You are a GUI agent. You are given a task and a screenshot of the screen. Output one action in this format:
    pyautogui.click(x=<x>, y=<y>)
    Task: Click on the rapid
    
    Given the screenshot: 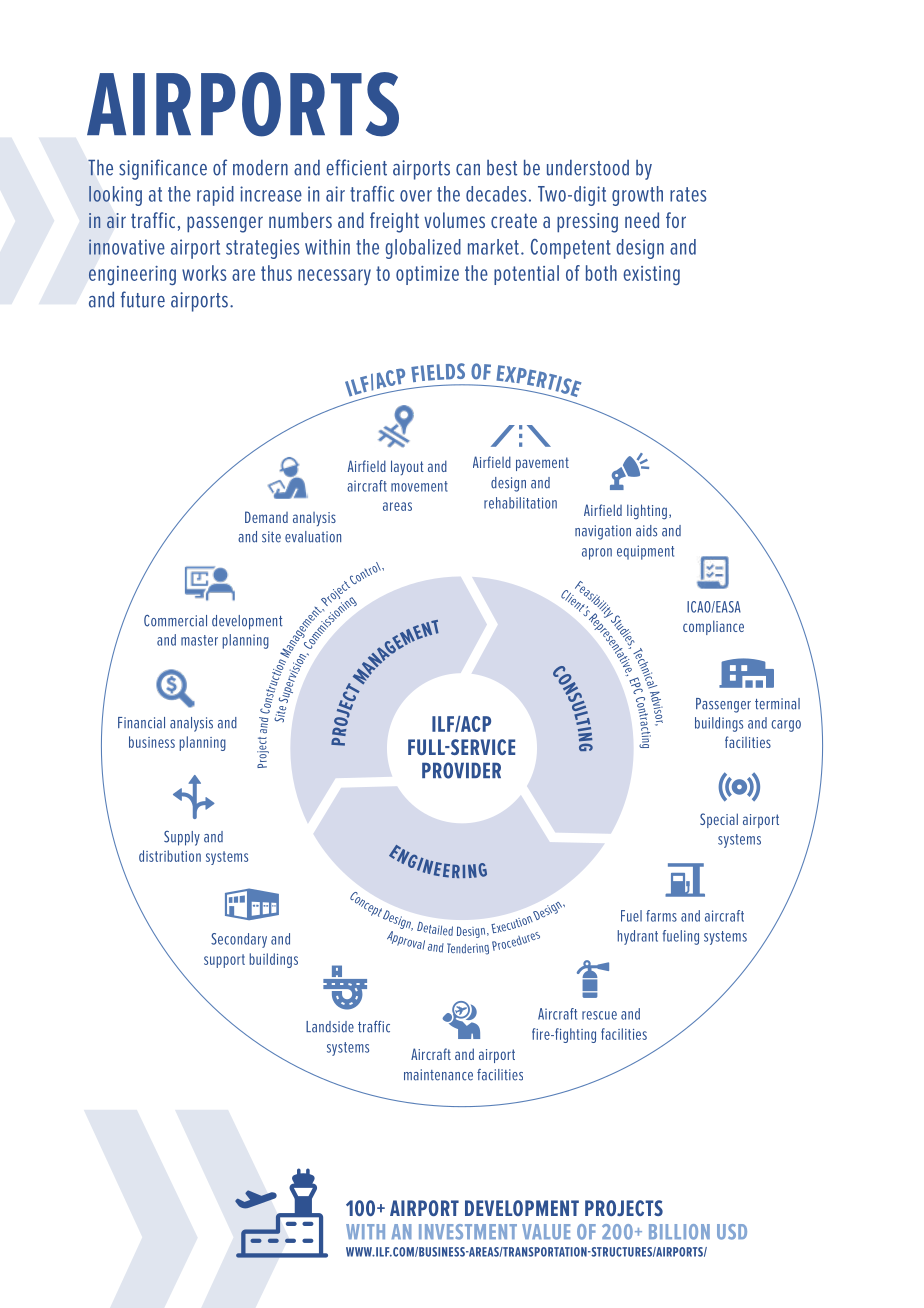 What is the action you would take?
    pyautogui.click(x=215, y=196)
